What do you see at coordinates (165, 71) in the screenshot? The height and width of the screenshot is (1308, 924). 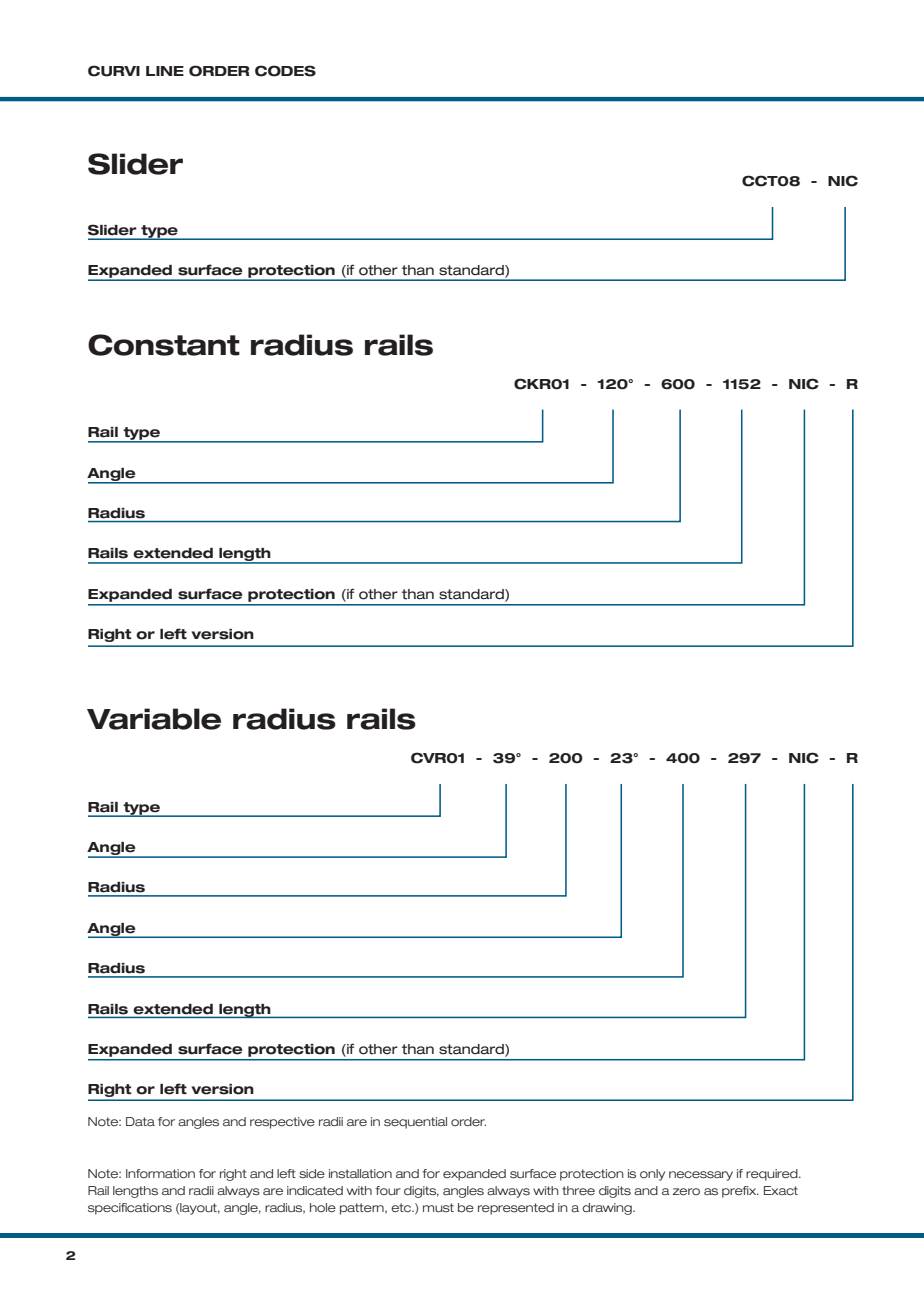 I see `LINE` at bounding box center [165, 71].
